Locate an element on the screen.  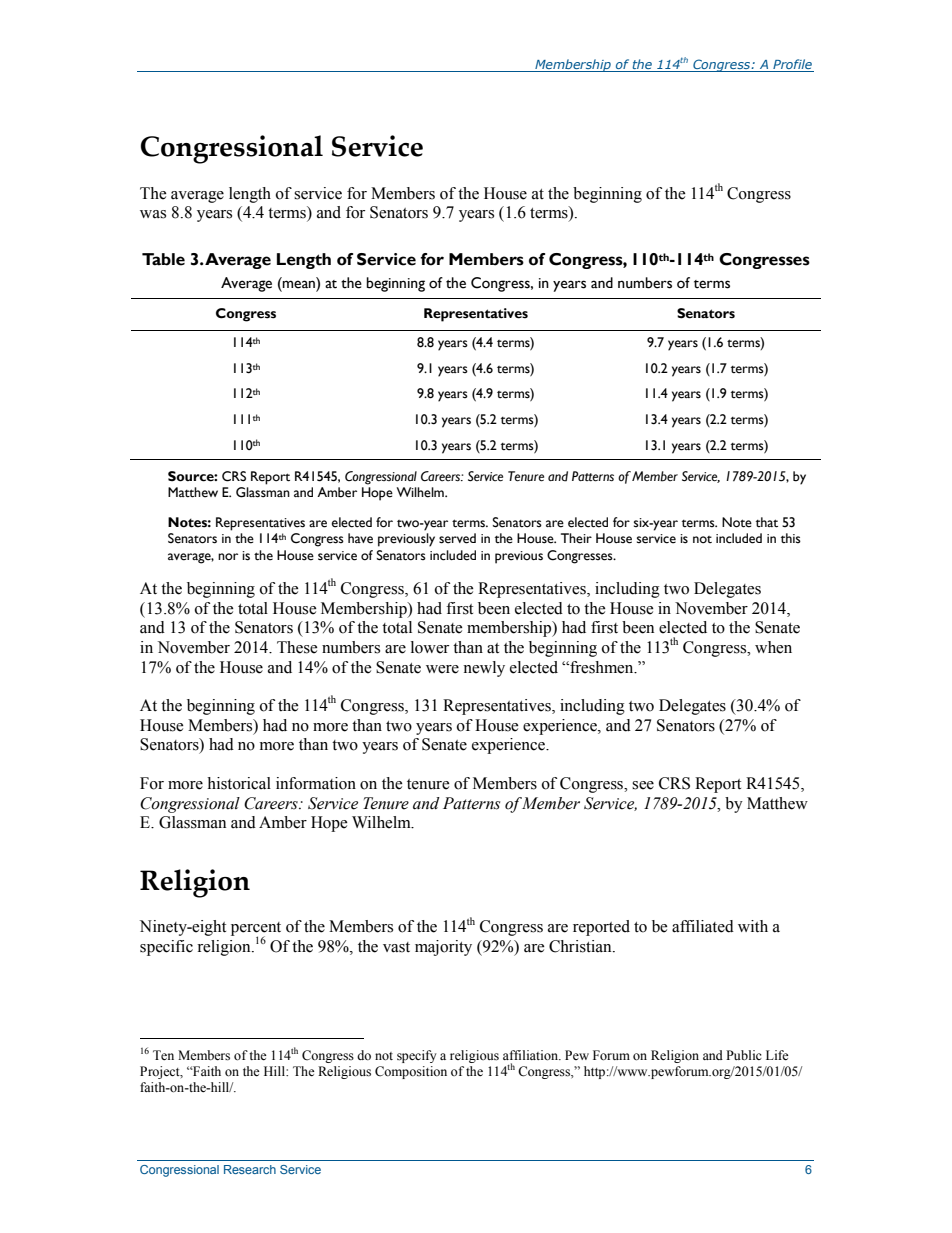
nor is located at coordinates (228, 557).
